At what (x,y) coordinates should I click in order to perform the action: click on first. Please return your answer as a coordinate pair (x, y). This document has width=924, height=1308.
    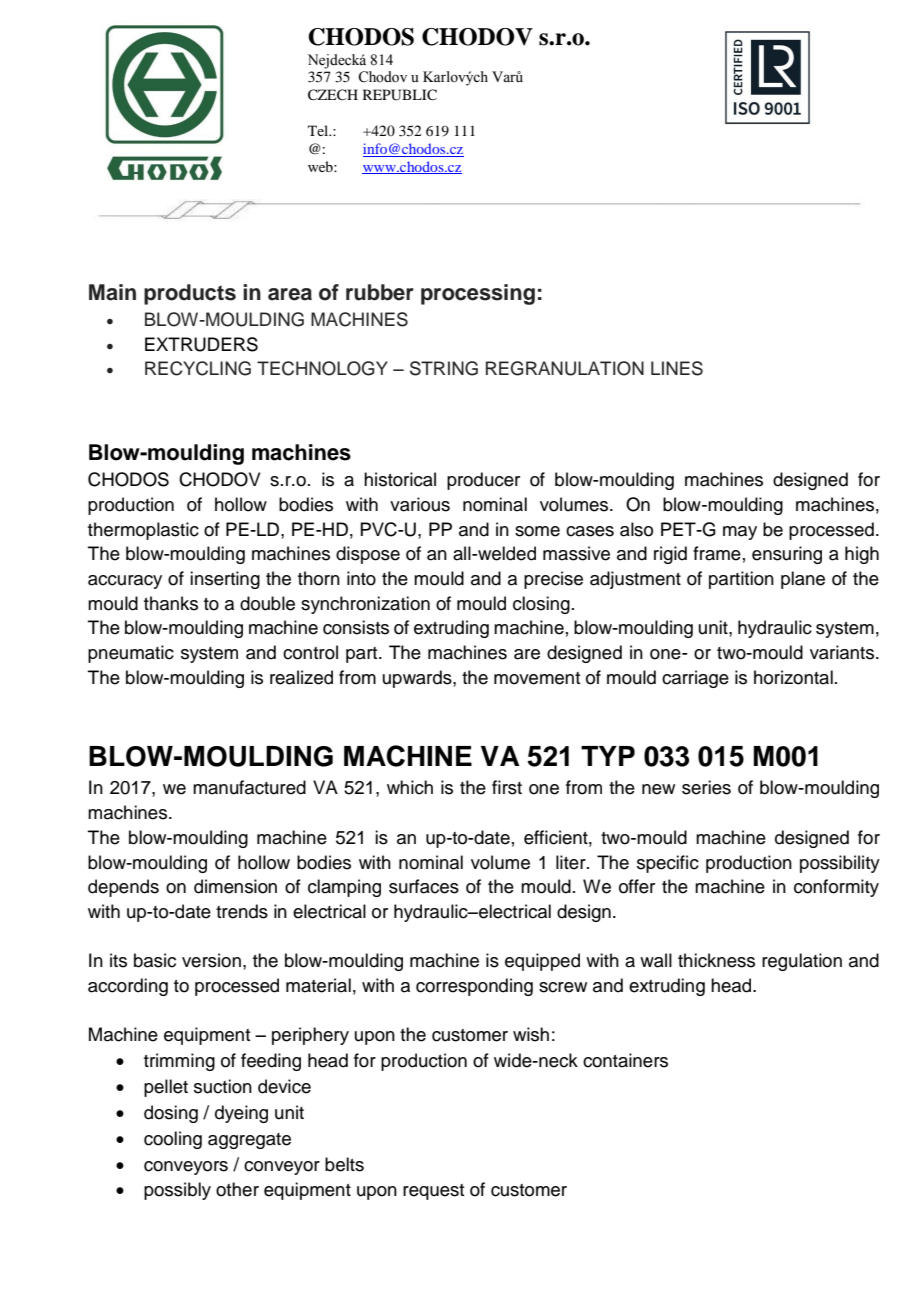
    Looking at the image, I should click on (507, 787).
